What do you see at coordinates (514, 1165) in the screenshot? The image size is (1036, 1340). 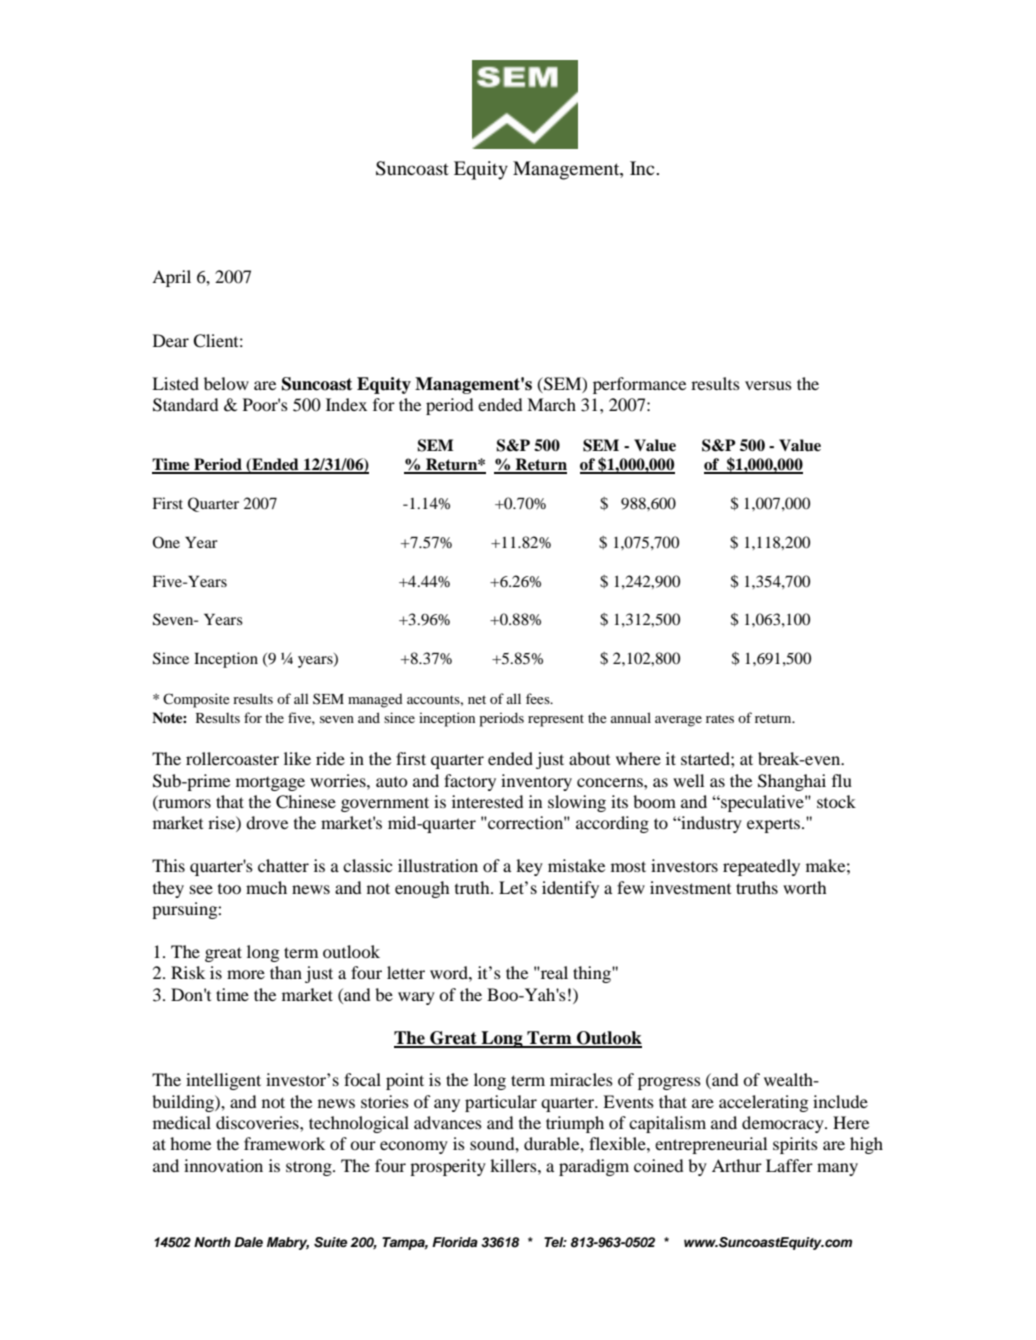 I see `killers` at bounding box center [514, 1165].
